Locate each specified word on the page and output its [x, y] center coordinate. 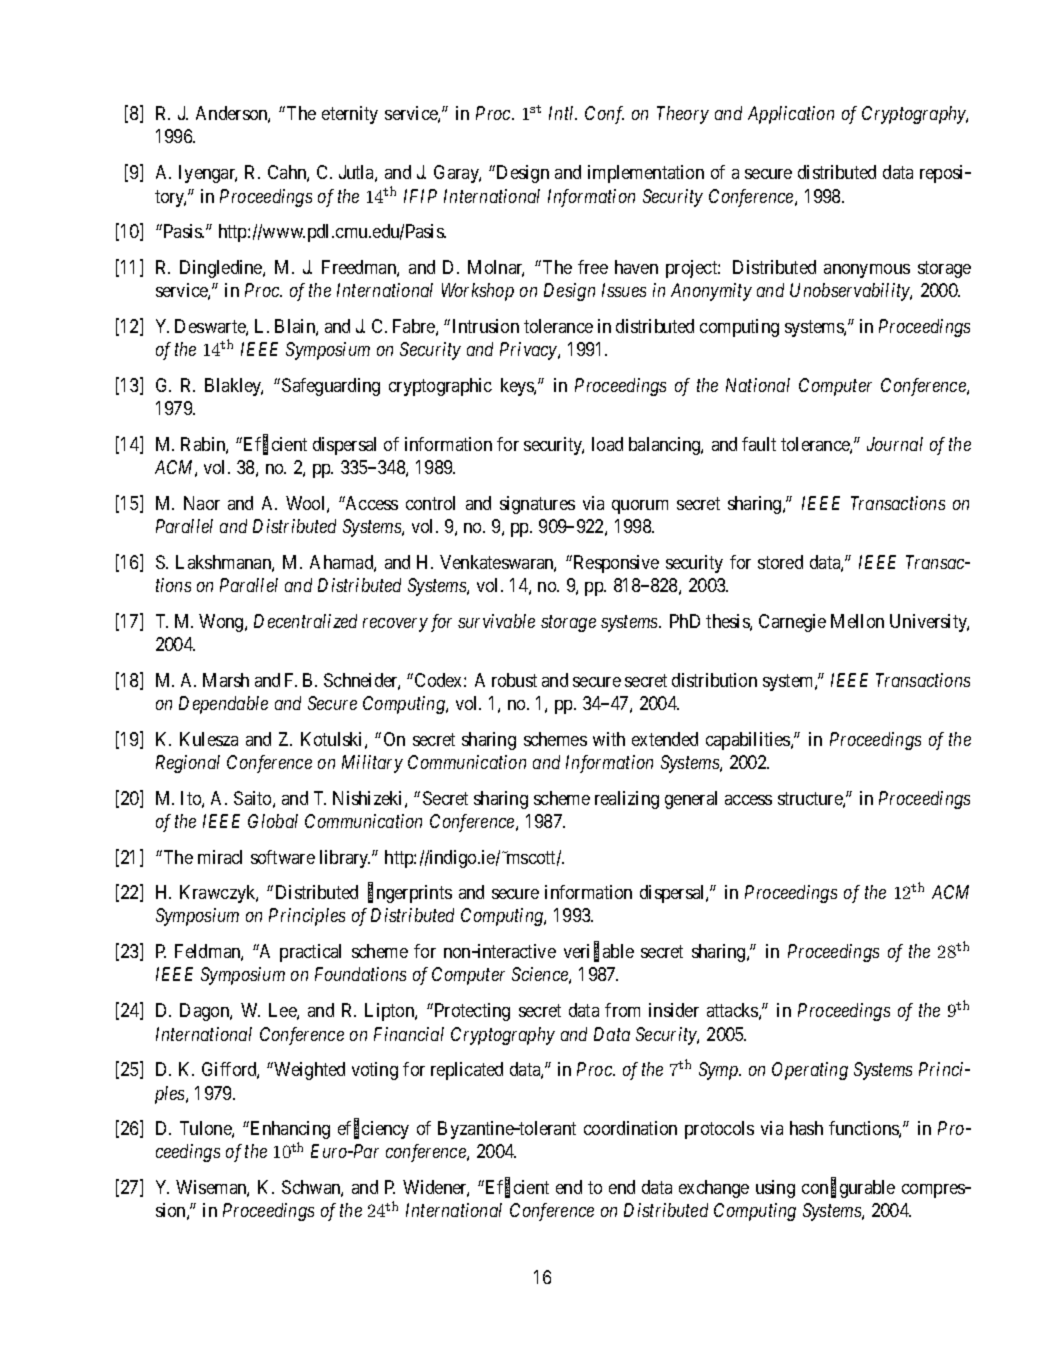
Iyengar [208, 174]
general [691, 800]
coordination [630, 1128]
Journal [895, 444]
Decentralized [305, 621]
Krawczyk [219, 894]
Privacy [529, 351]
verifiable [599, 952]
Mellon [857, 621]
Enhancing [290, 1130]
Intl [563, 113]
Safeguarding [331, 387]
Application [791, 115]
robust [514, 680]
